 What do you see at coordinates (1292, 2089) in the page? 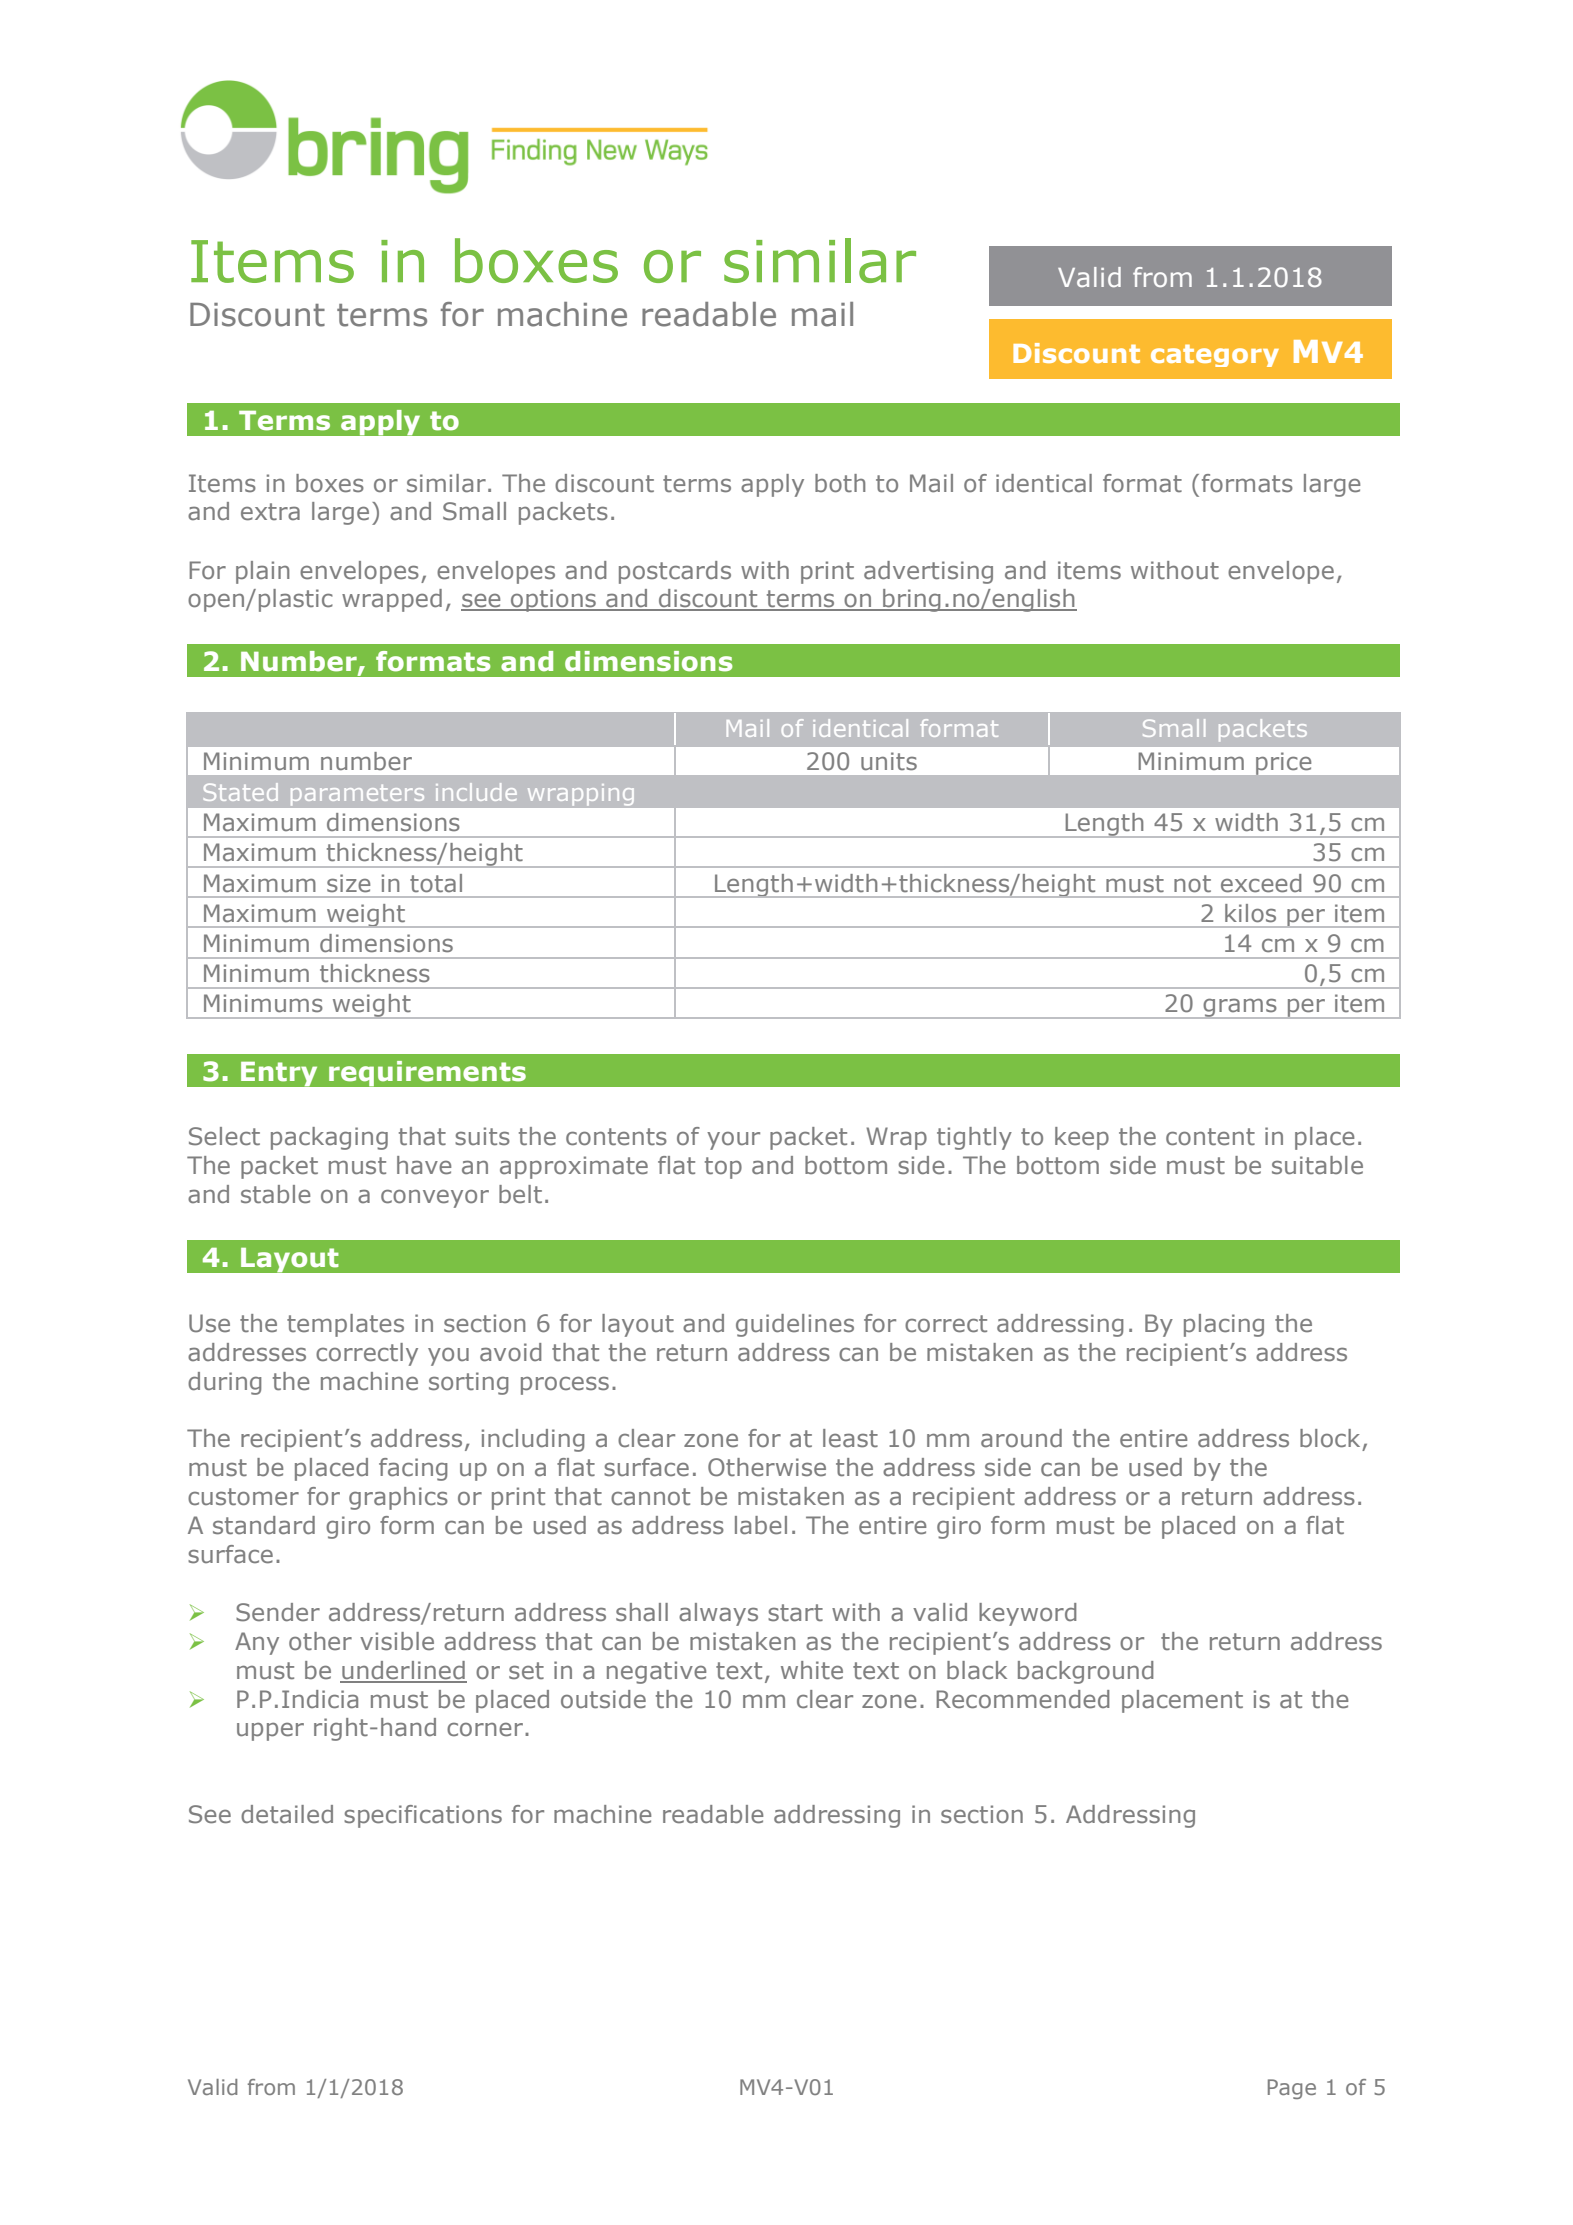
I see `Page` at bounding box center [1292, 2089].
